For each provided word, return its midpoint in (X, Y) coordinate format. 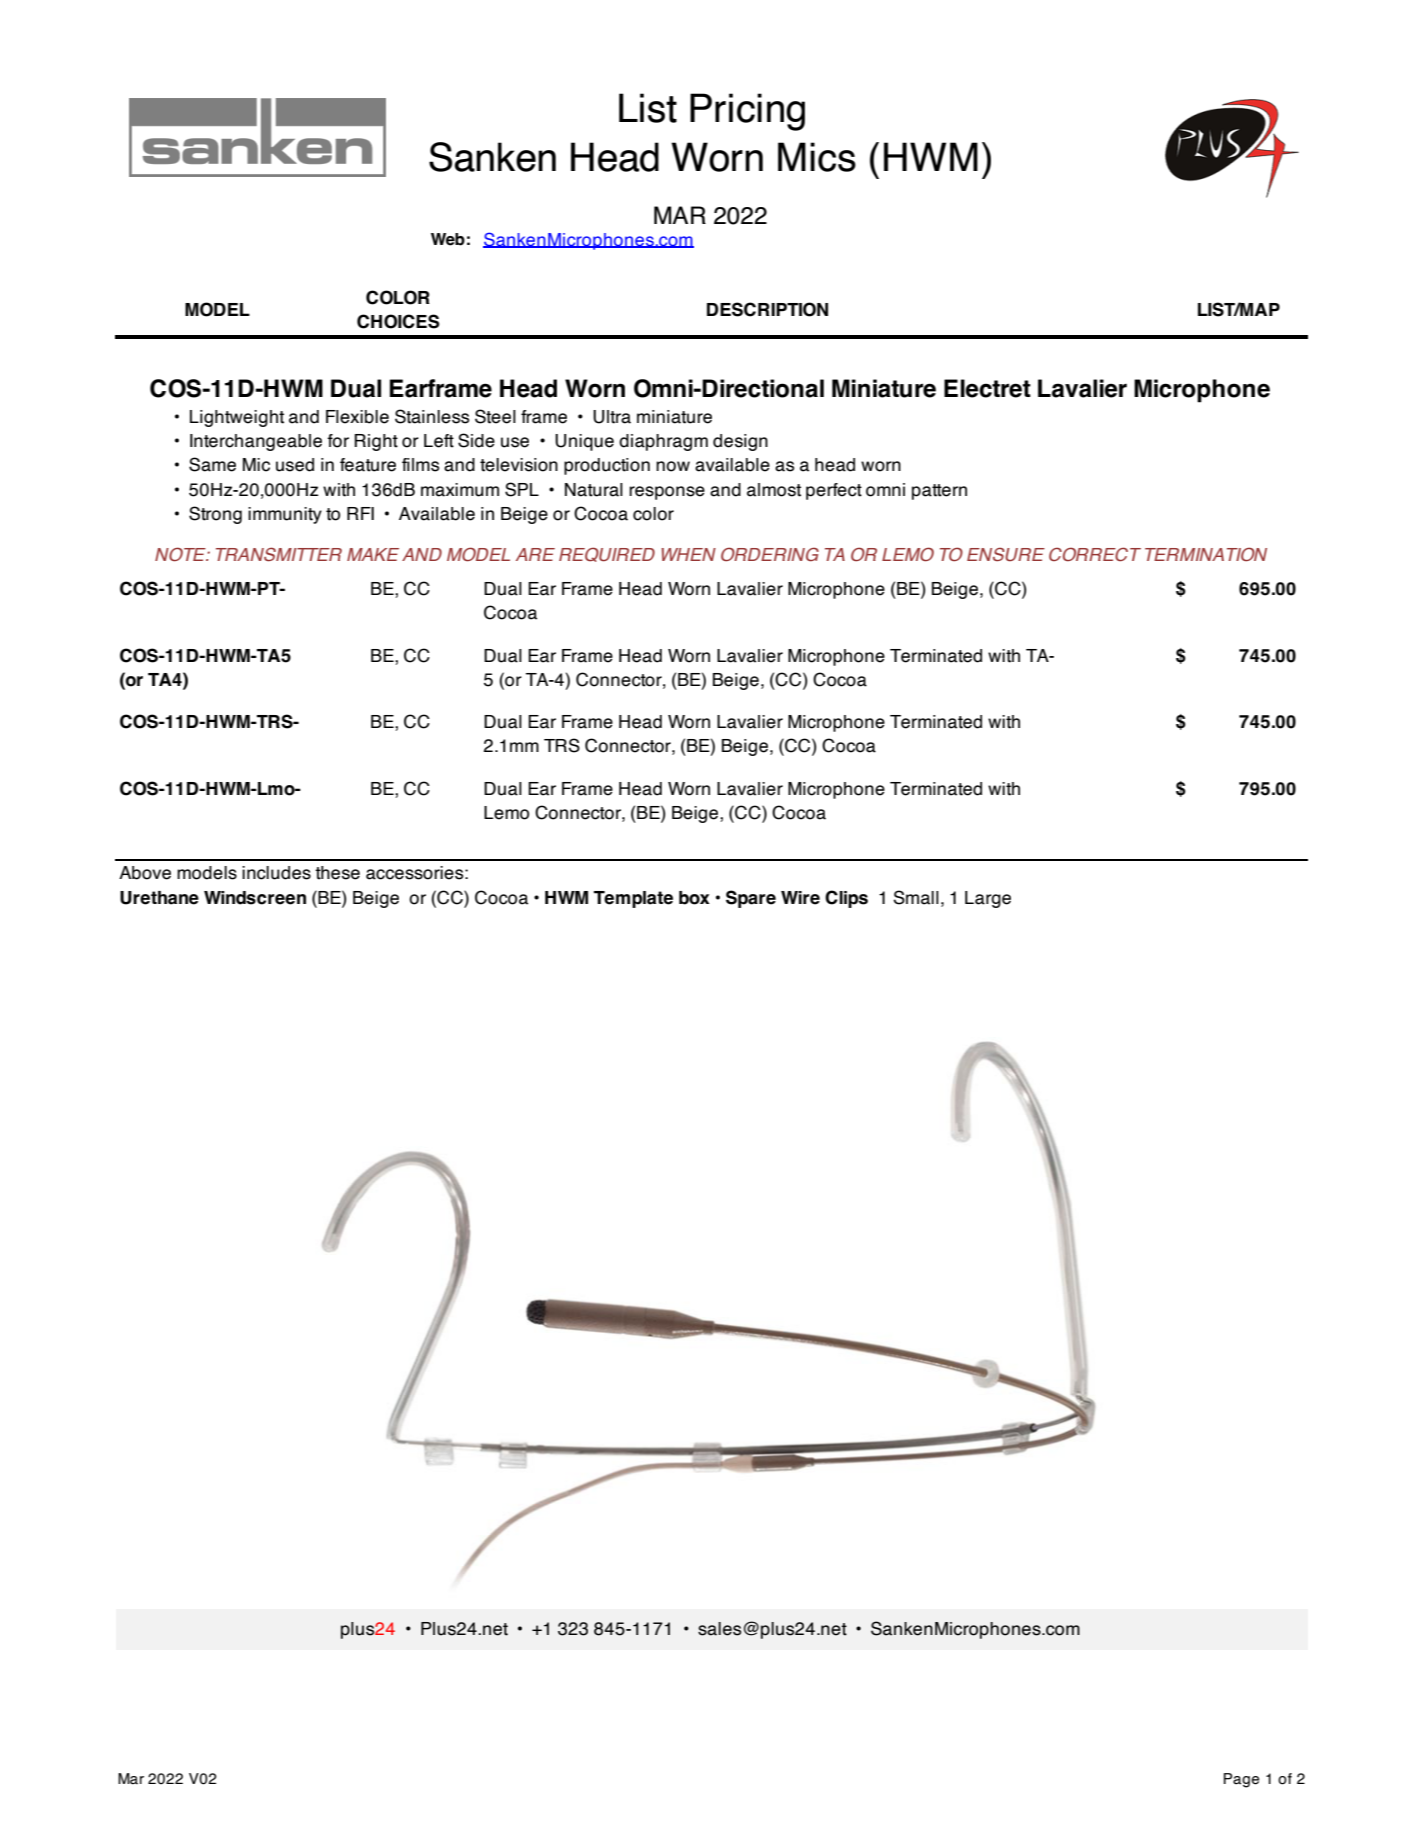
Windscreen (255, 898)
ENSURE (1006, 554)
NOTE (181, 554)
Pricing (747, 112)
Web (448, 239)
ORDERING (770, 554)
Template (633, 899)
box (694, 898)
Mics (817, 157)
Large (988, 899)
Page (1241, 1780)
